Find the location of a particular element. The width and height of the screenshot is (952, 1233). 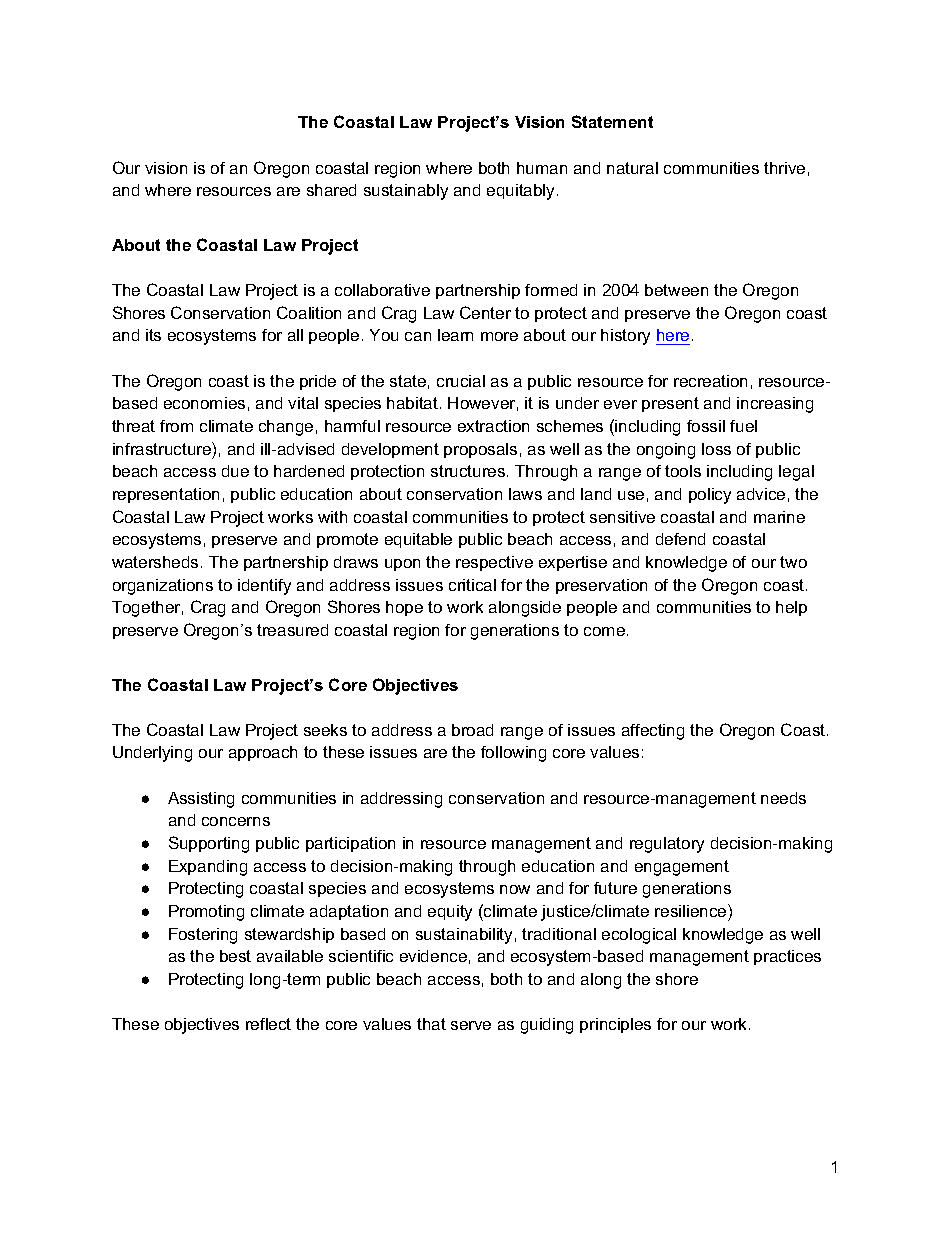

thrive is located at coordinates (784, 168).
